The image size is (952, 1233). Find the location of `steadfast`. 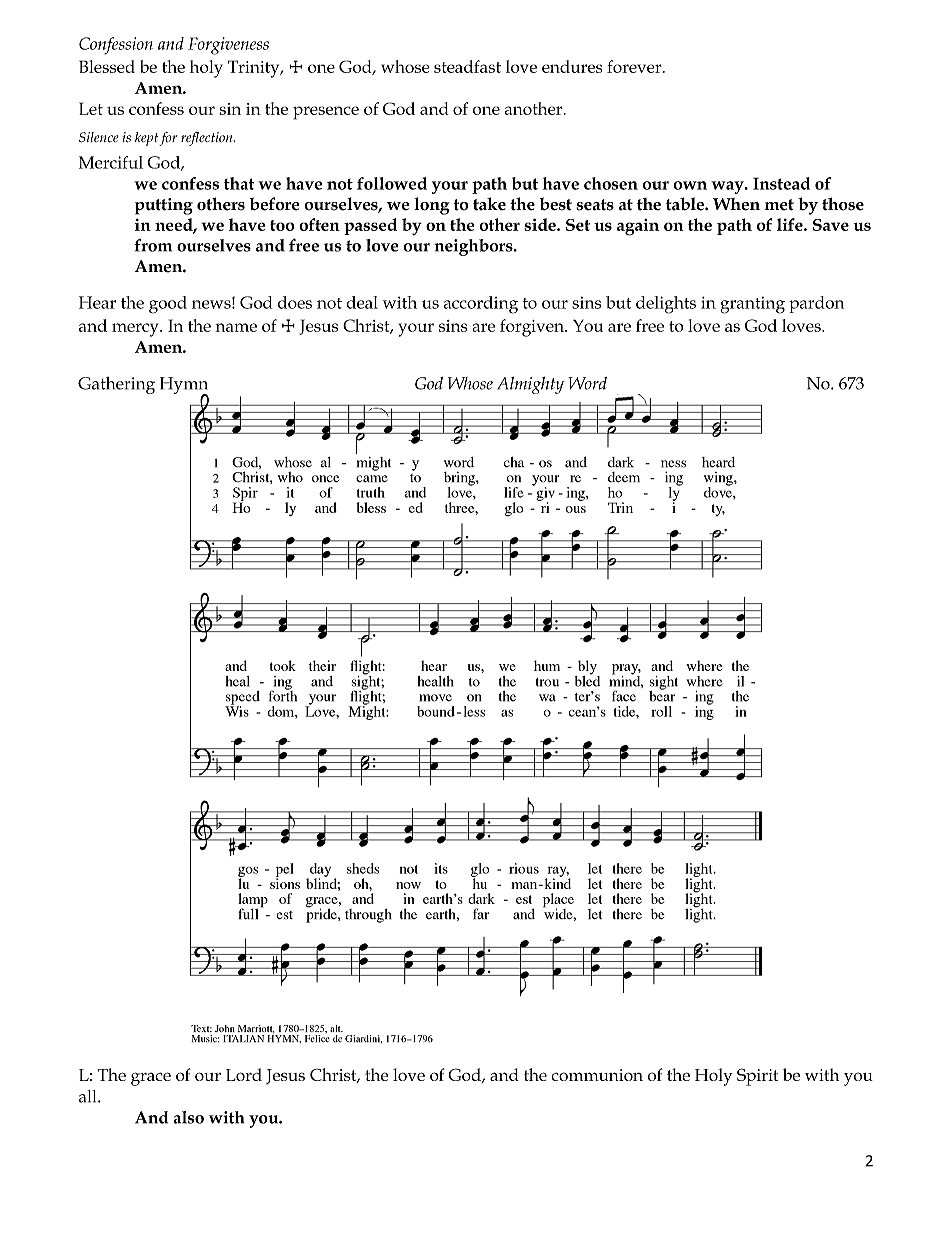

steadfast is located at coordinates (467, 66).
